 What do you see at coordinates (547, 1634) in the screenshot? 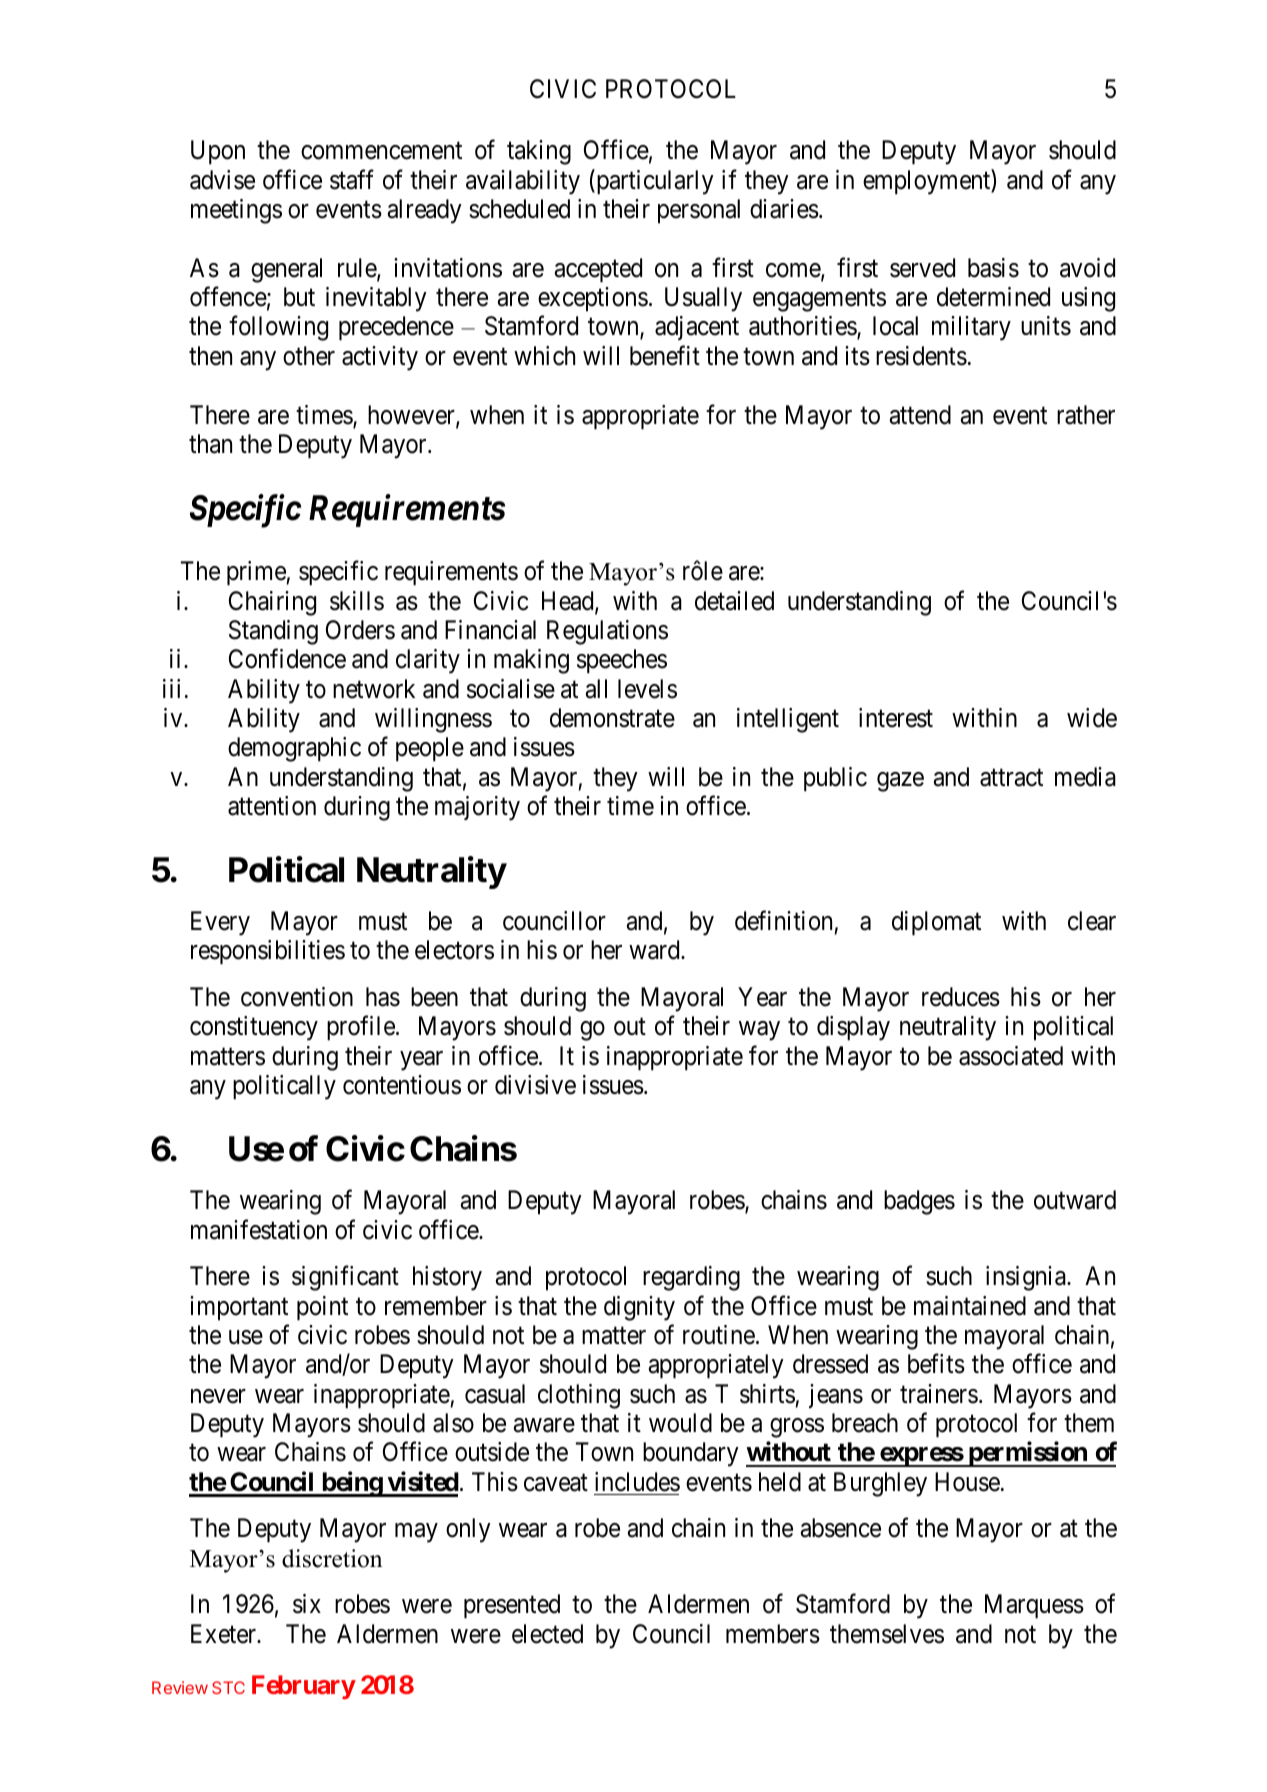
I see `elected` at bounding box center [547, 1634].
